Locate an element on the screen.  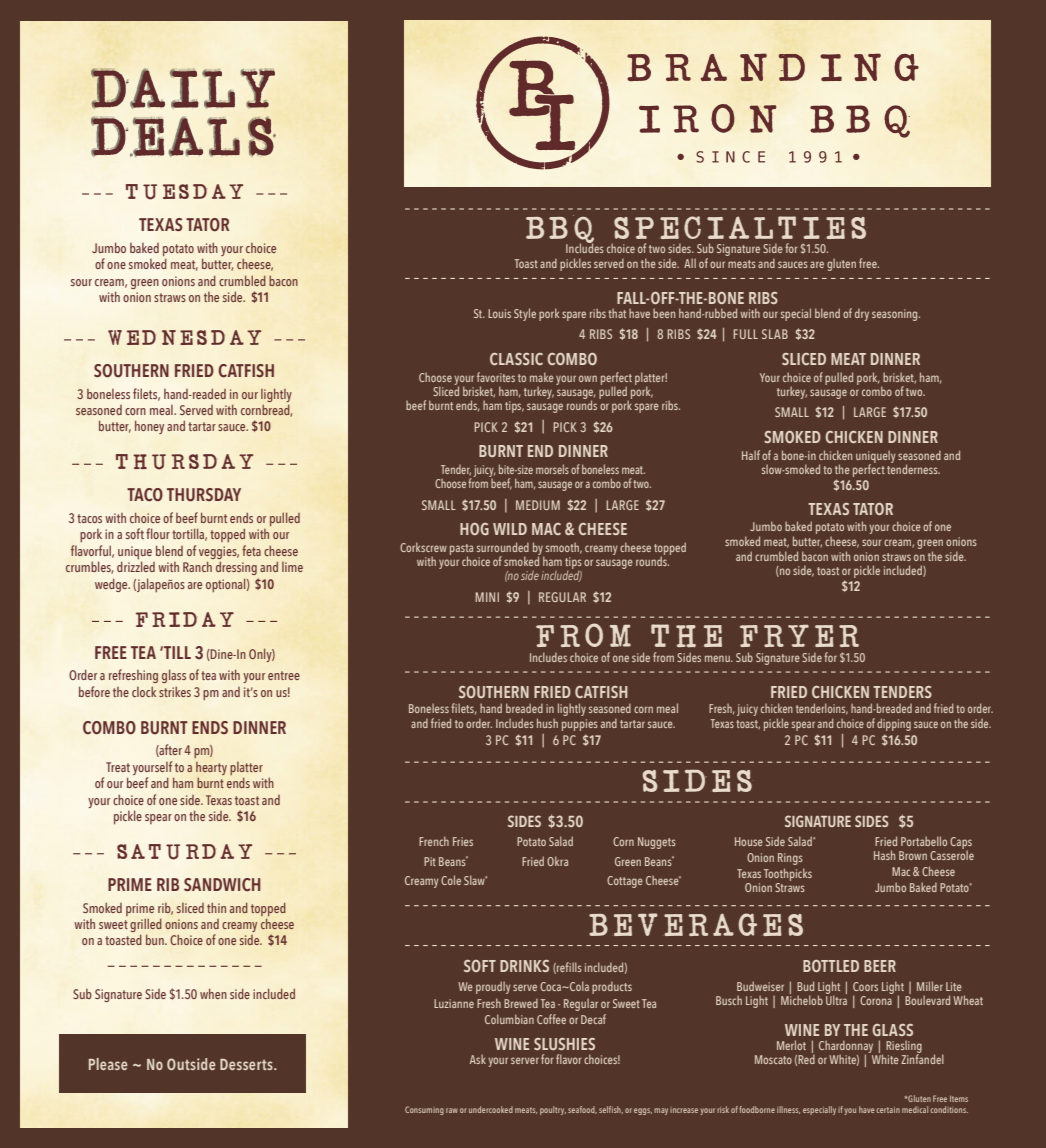
dry is located at coordinates (862, 315).
